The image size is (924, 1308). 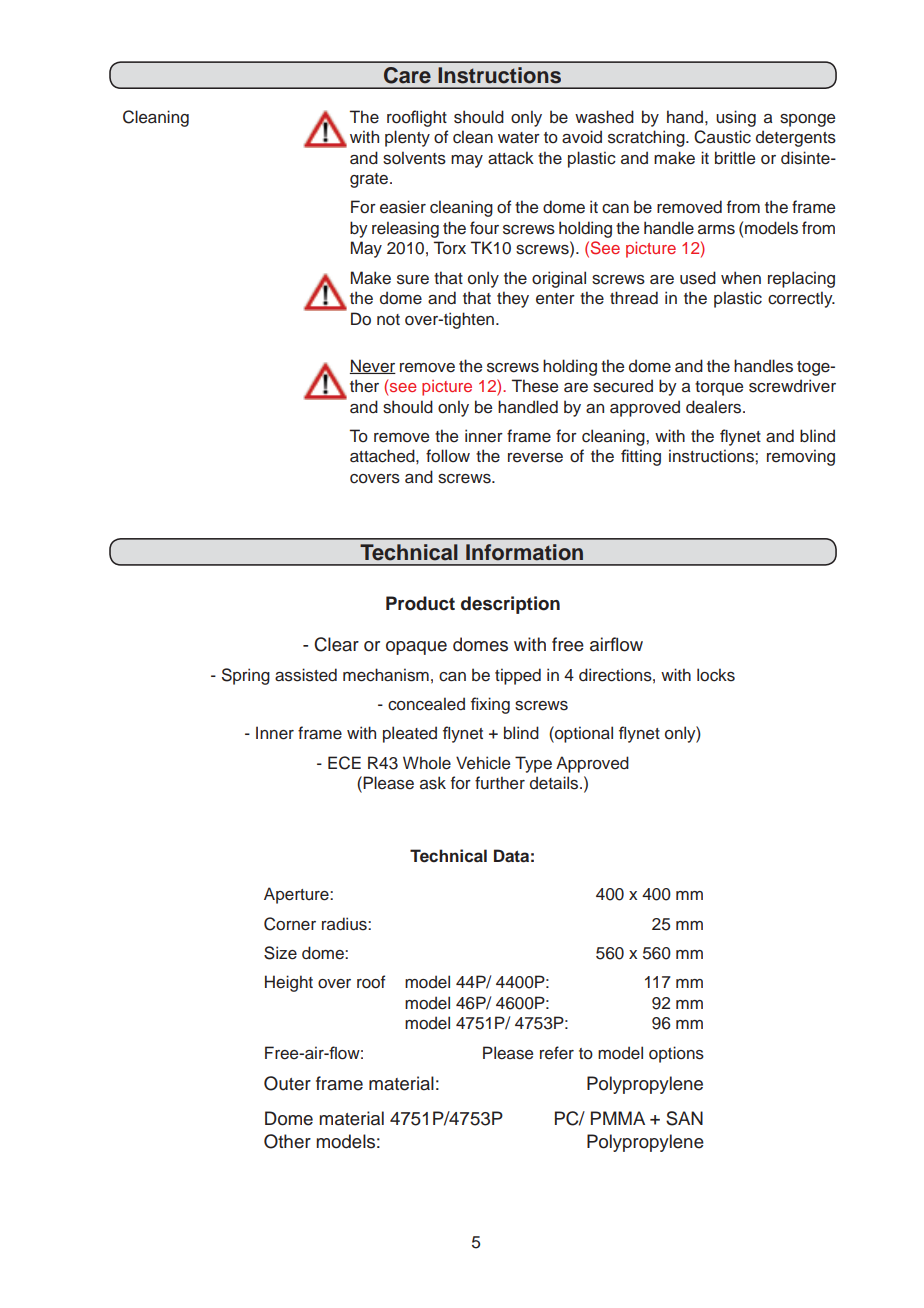 What do you see at coordinates (557, 1053) in the document?
I see `refer` at bounding box center [557, 1053].
